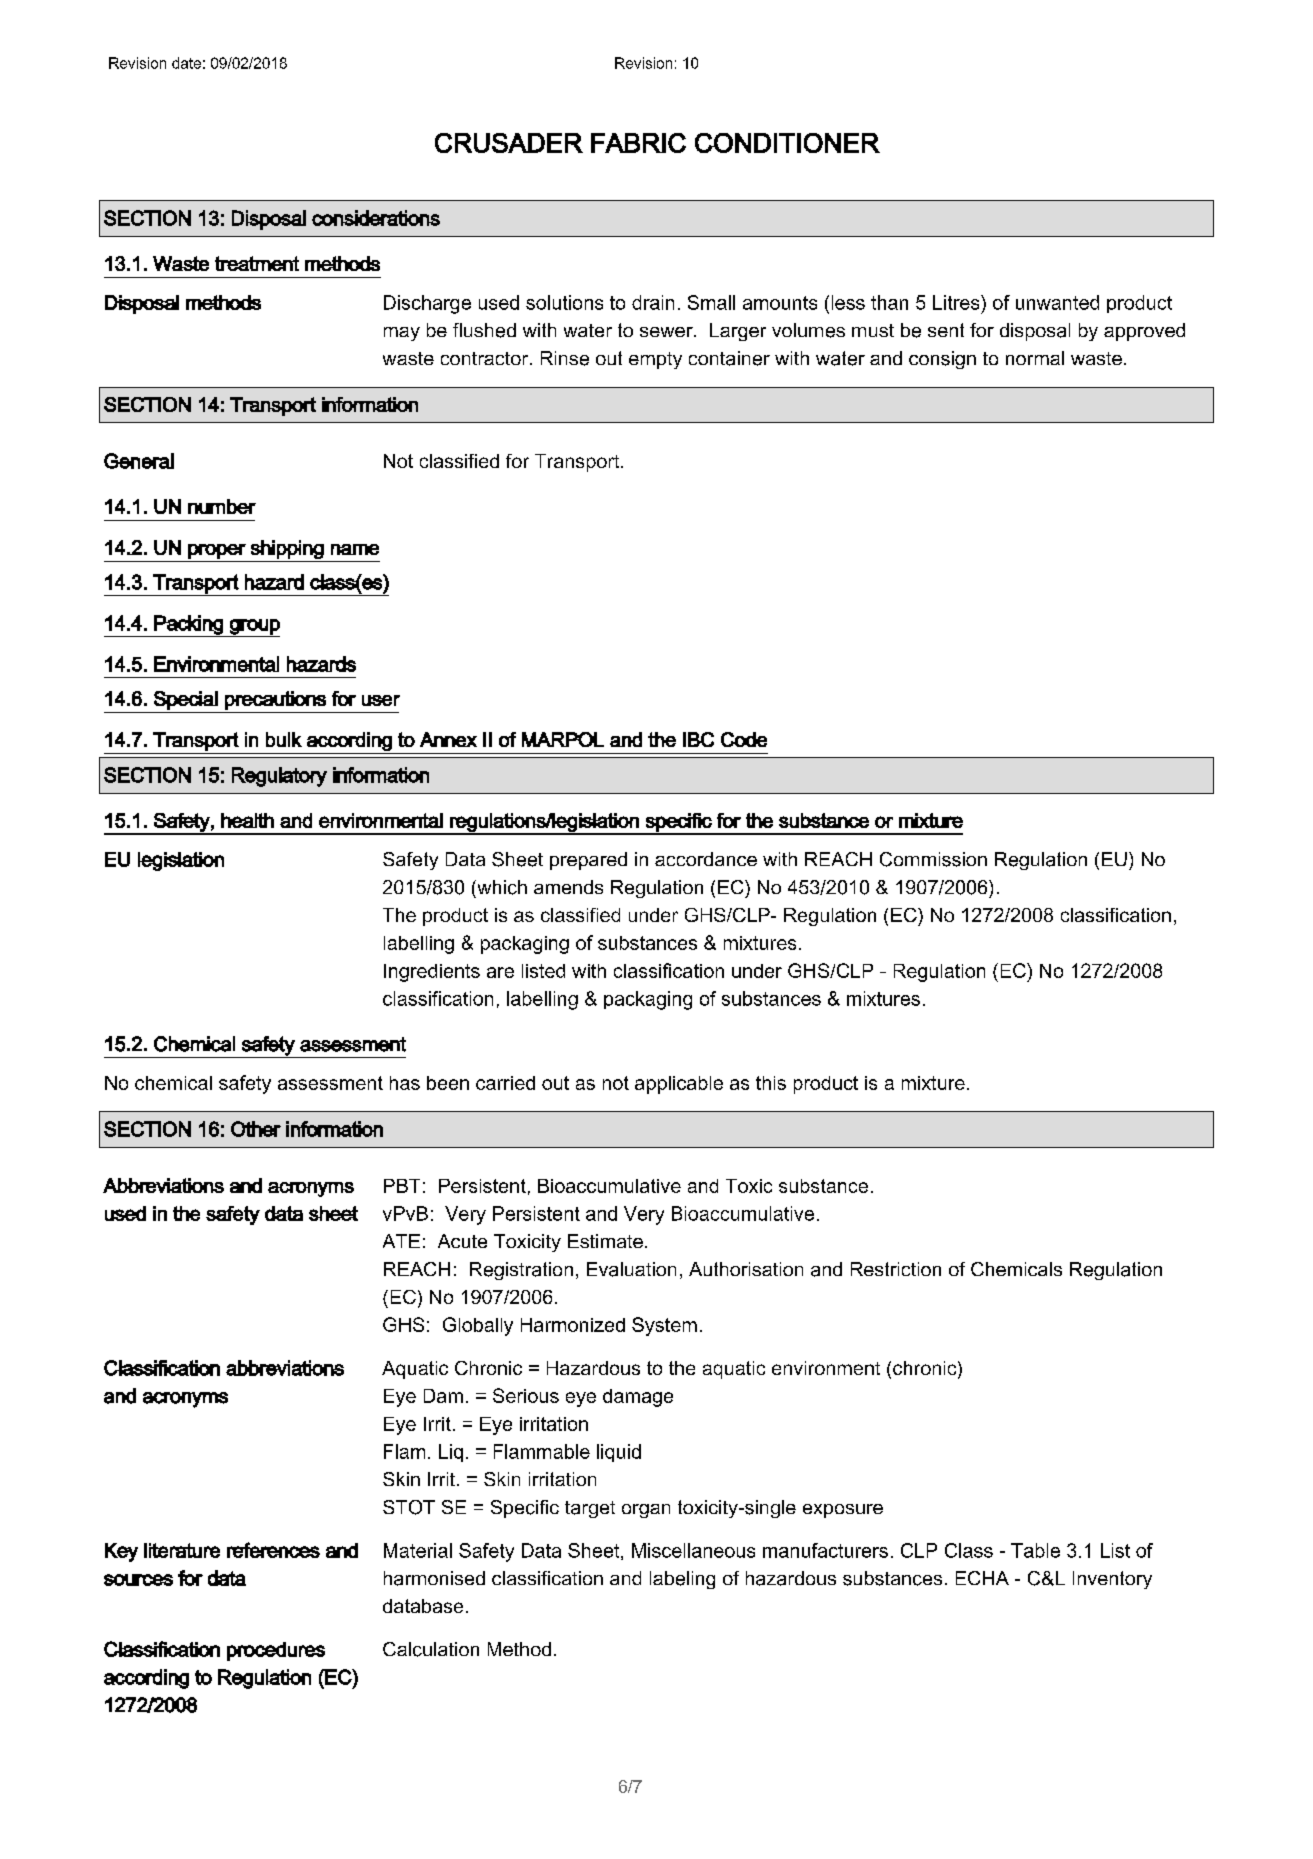 The height and width of the screenshot is (1859, 1313). Describe the element at coordinates (679, 1085) in the screenshot. I see `applicable` at that location.
